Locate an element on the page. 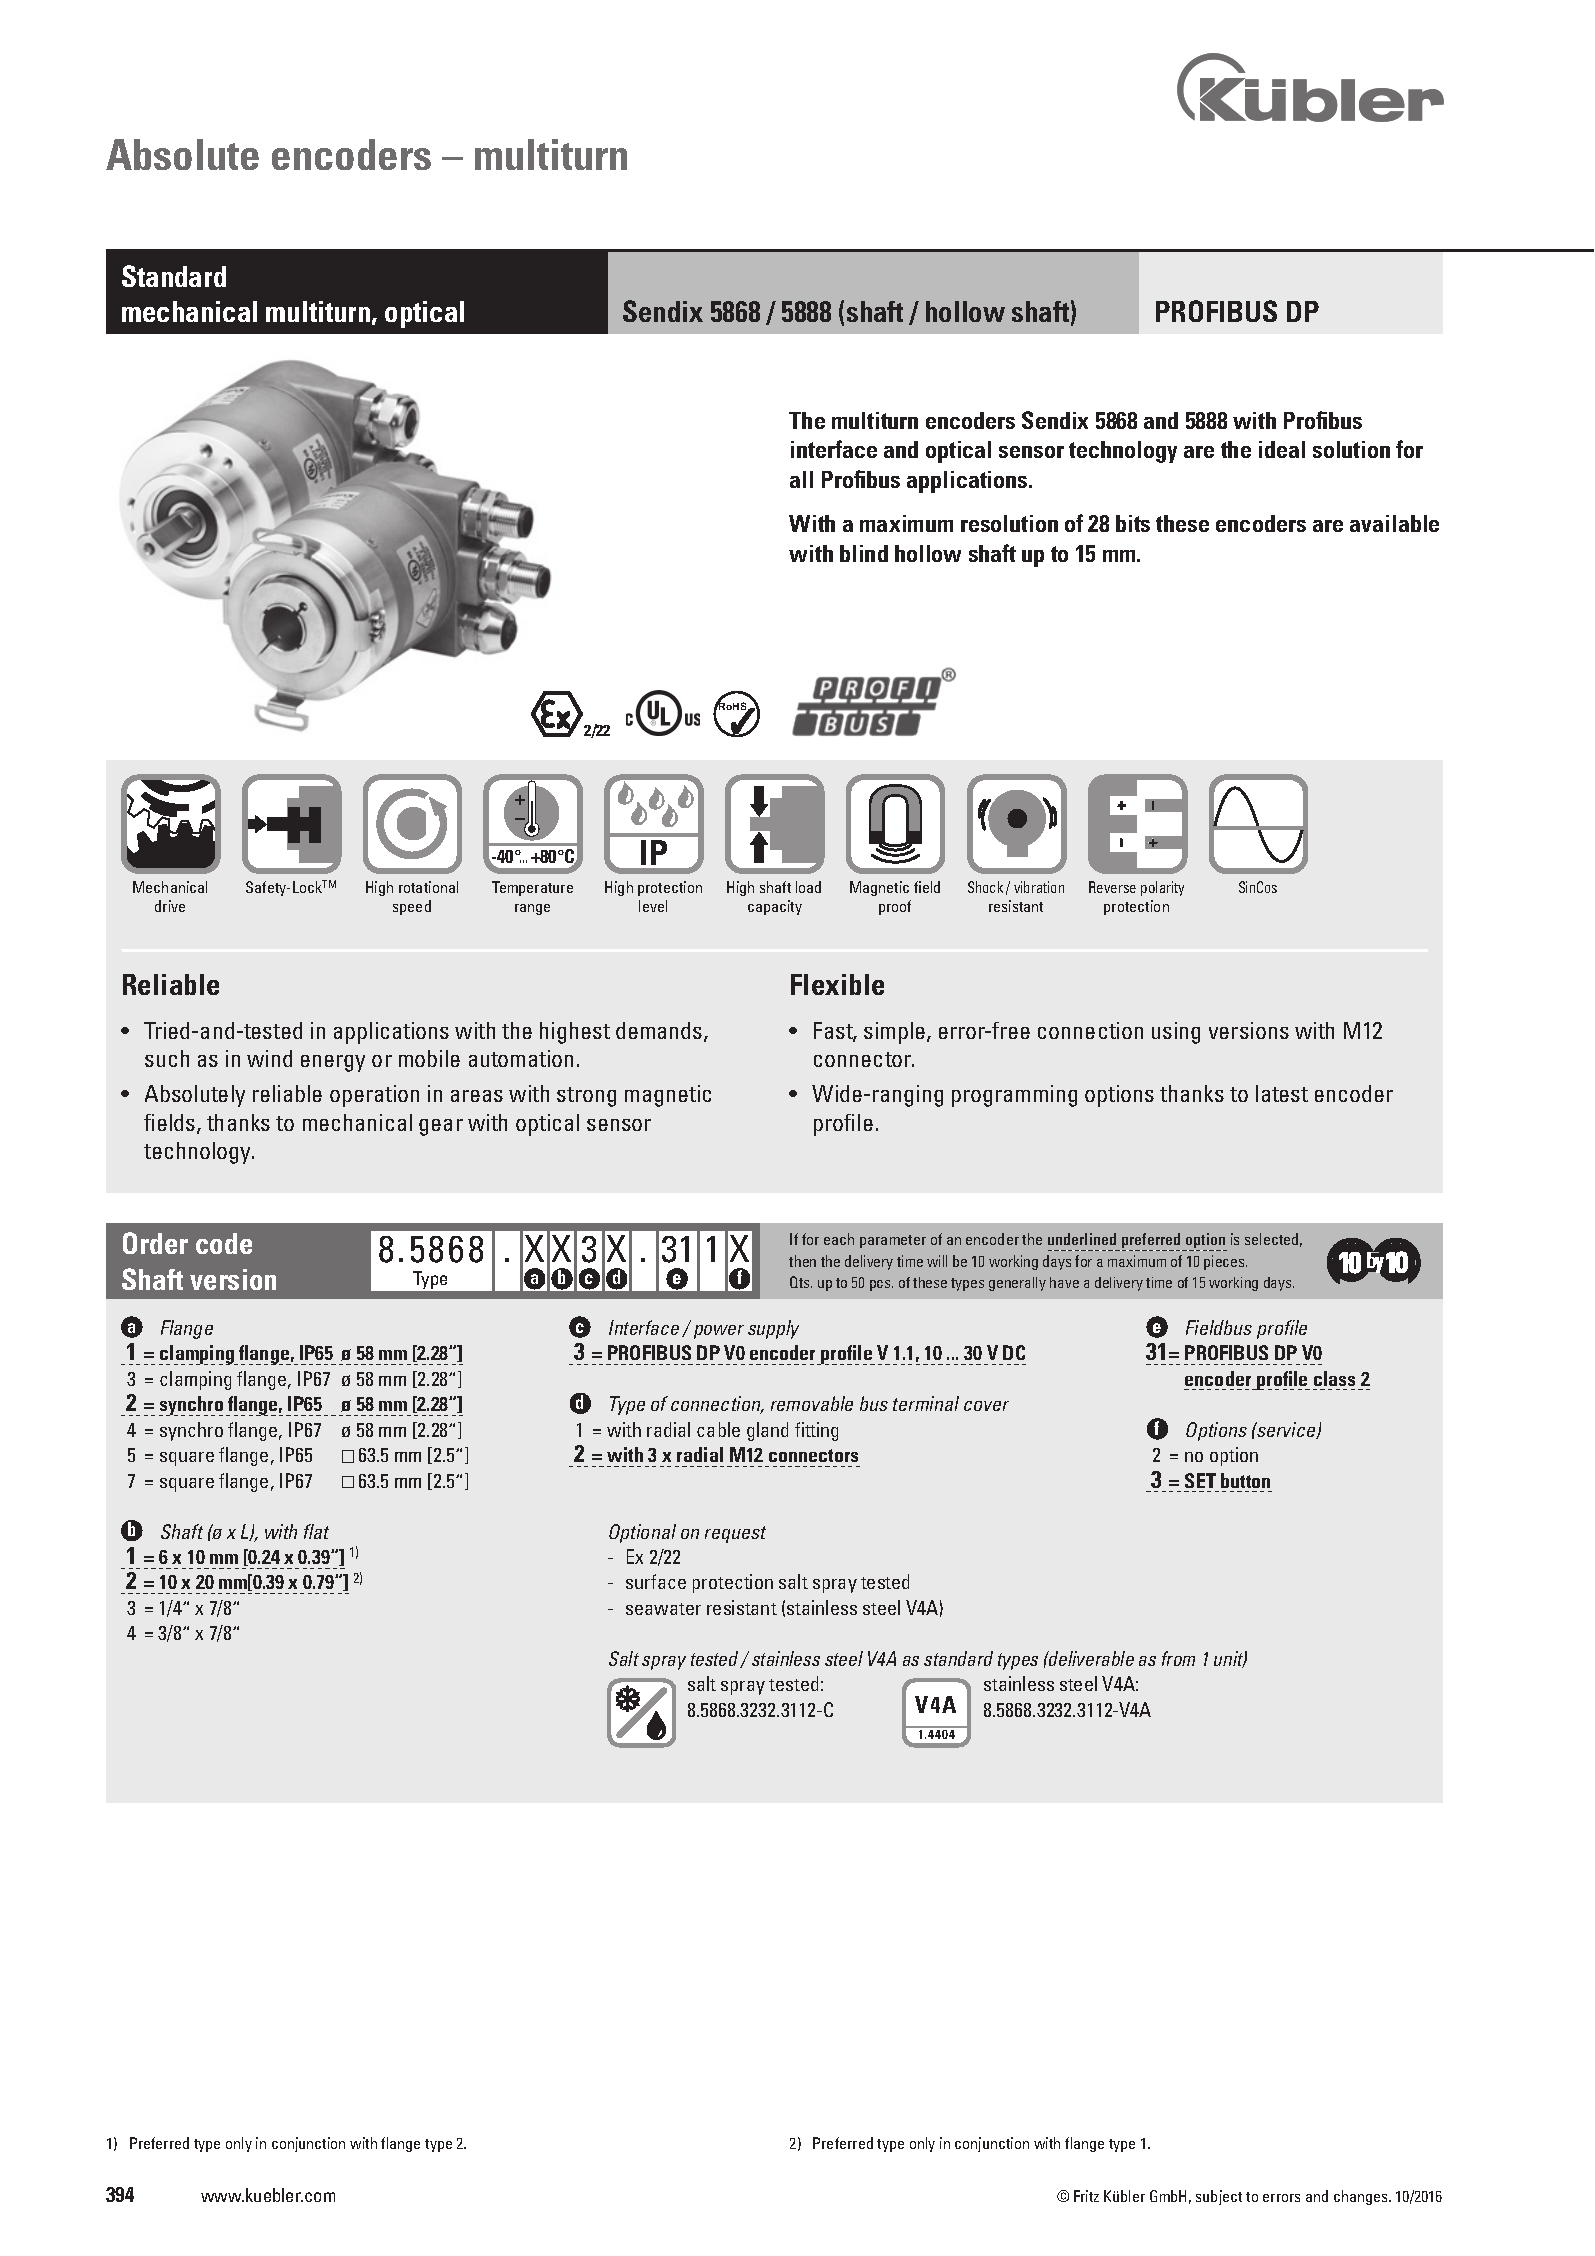 The height and width of the page is (2256, 1595). energy is located at coordinates (333, 1063).
